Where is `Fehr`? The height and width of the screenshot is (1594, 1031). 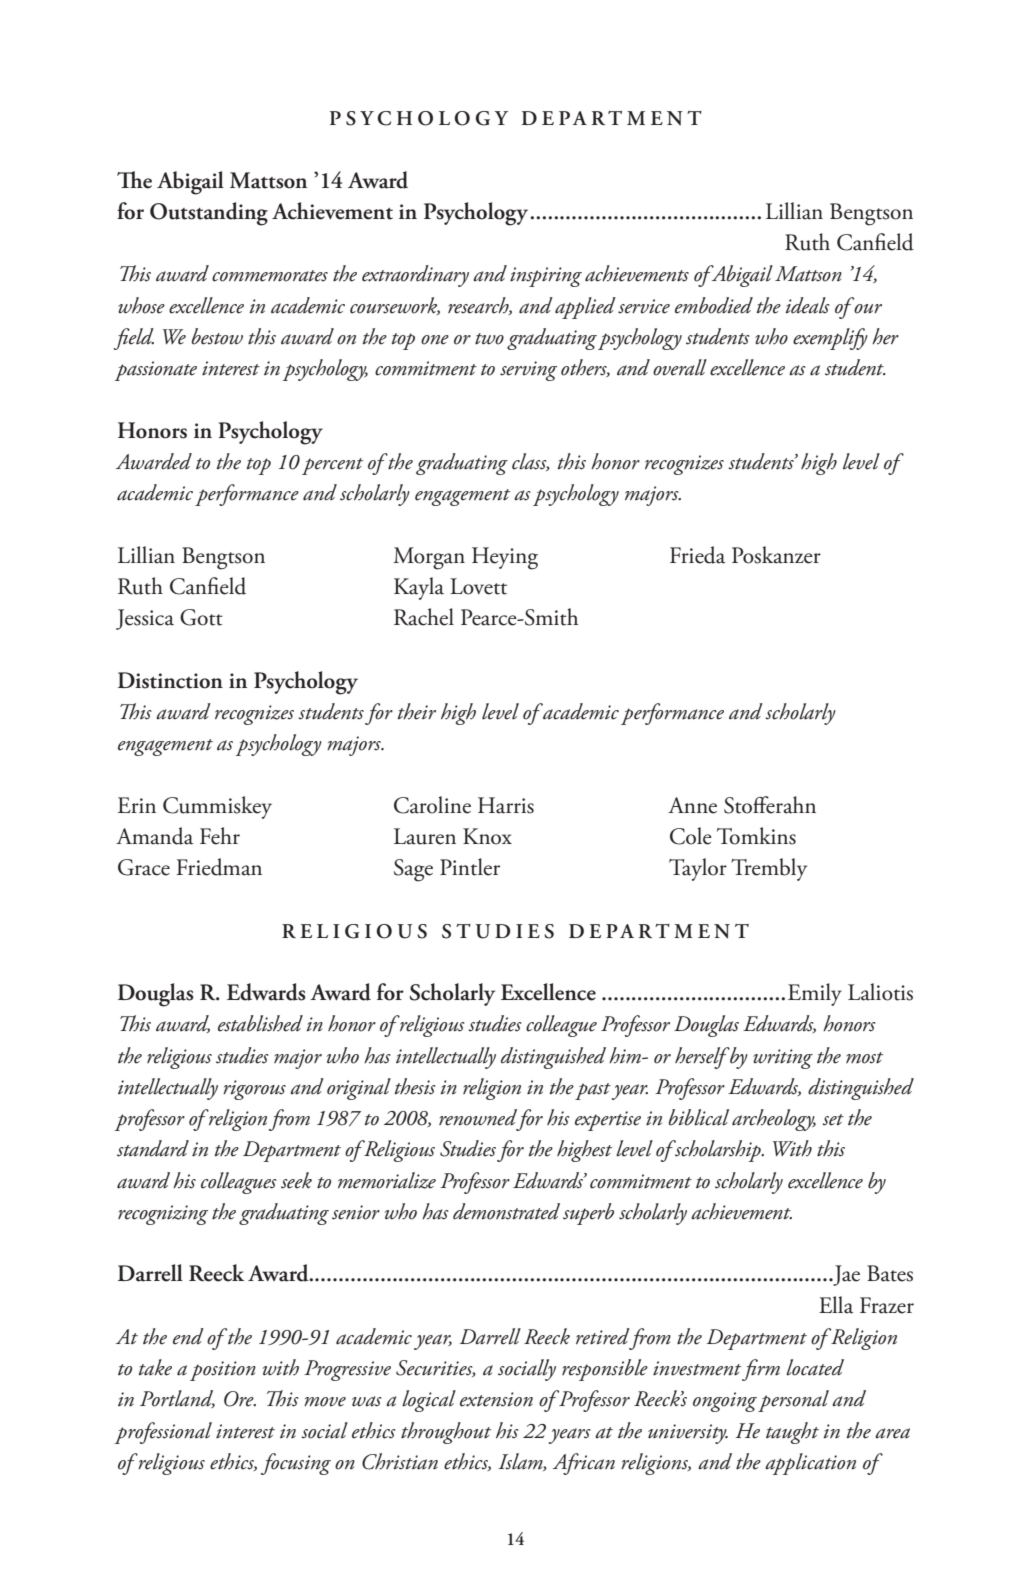
Fehr is located at coordinates (220, 836).
